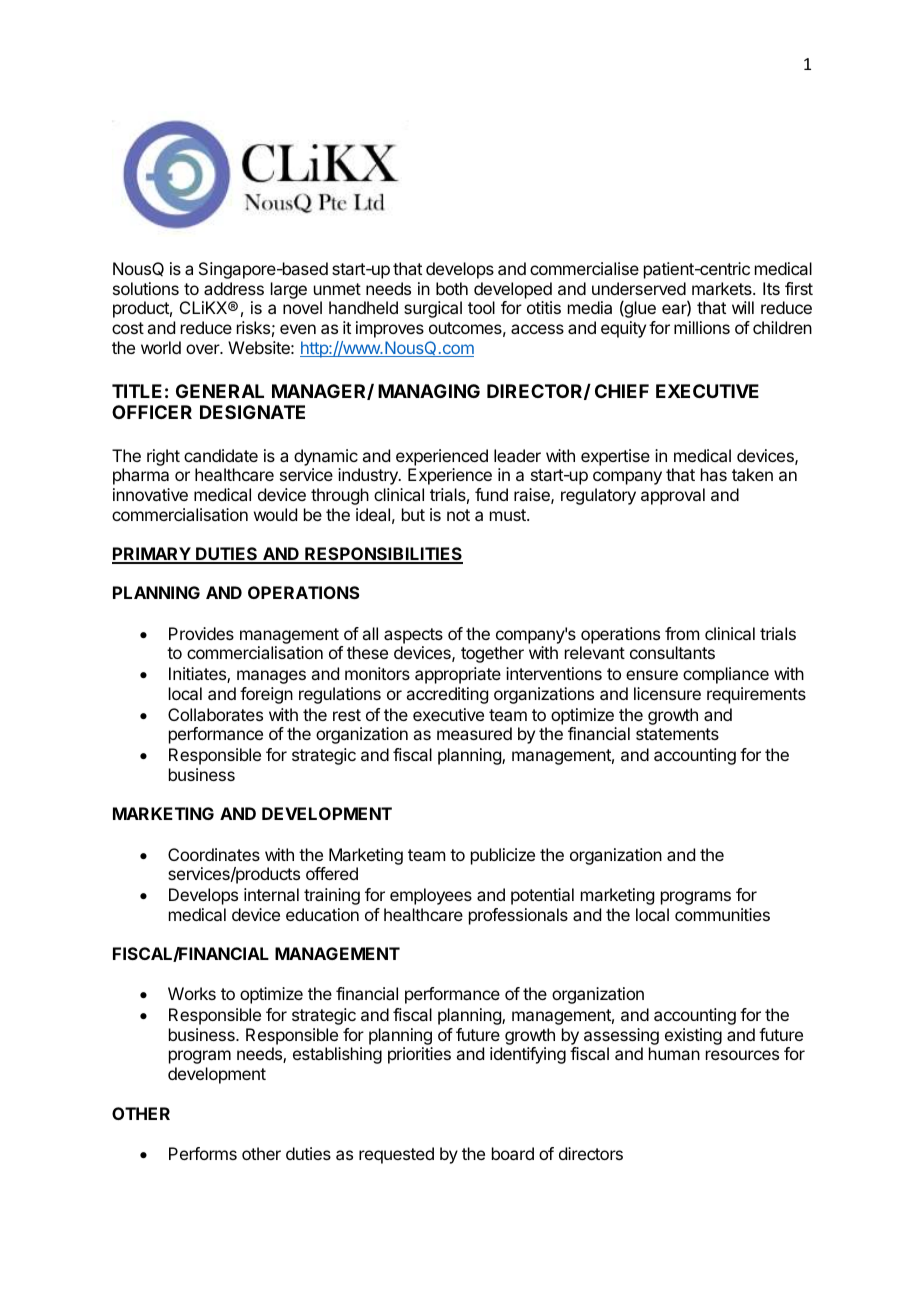 This screenshot has width=924, height=1308. Describe the element at coordinates (503, 856) in the screenshot. I see `publicize` at that location.
